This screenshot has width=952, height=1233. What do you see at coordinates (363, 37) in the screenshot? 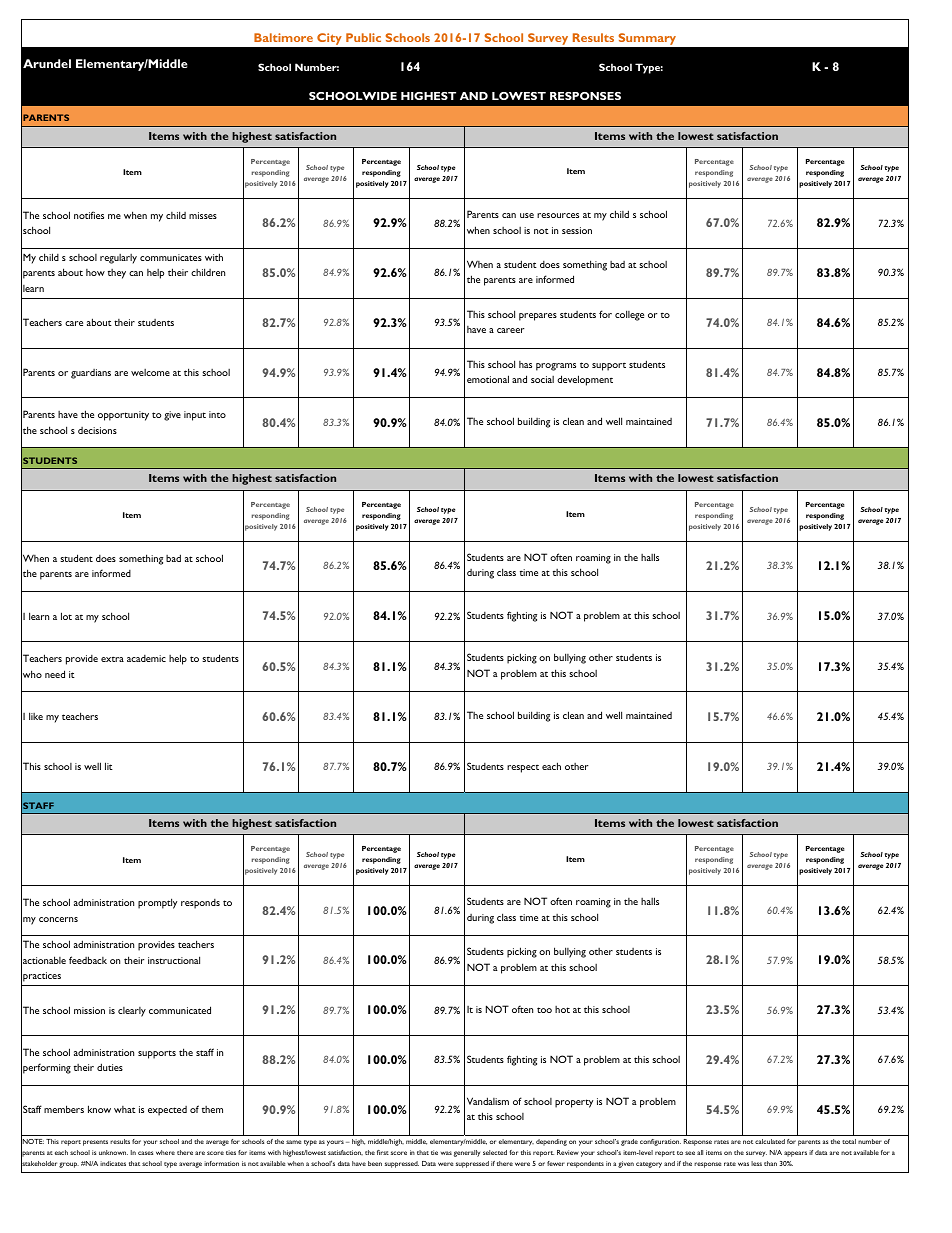
I see `Public` at bounding box center [363, 37].
